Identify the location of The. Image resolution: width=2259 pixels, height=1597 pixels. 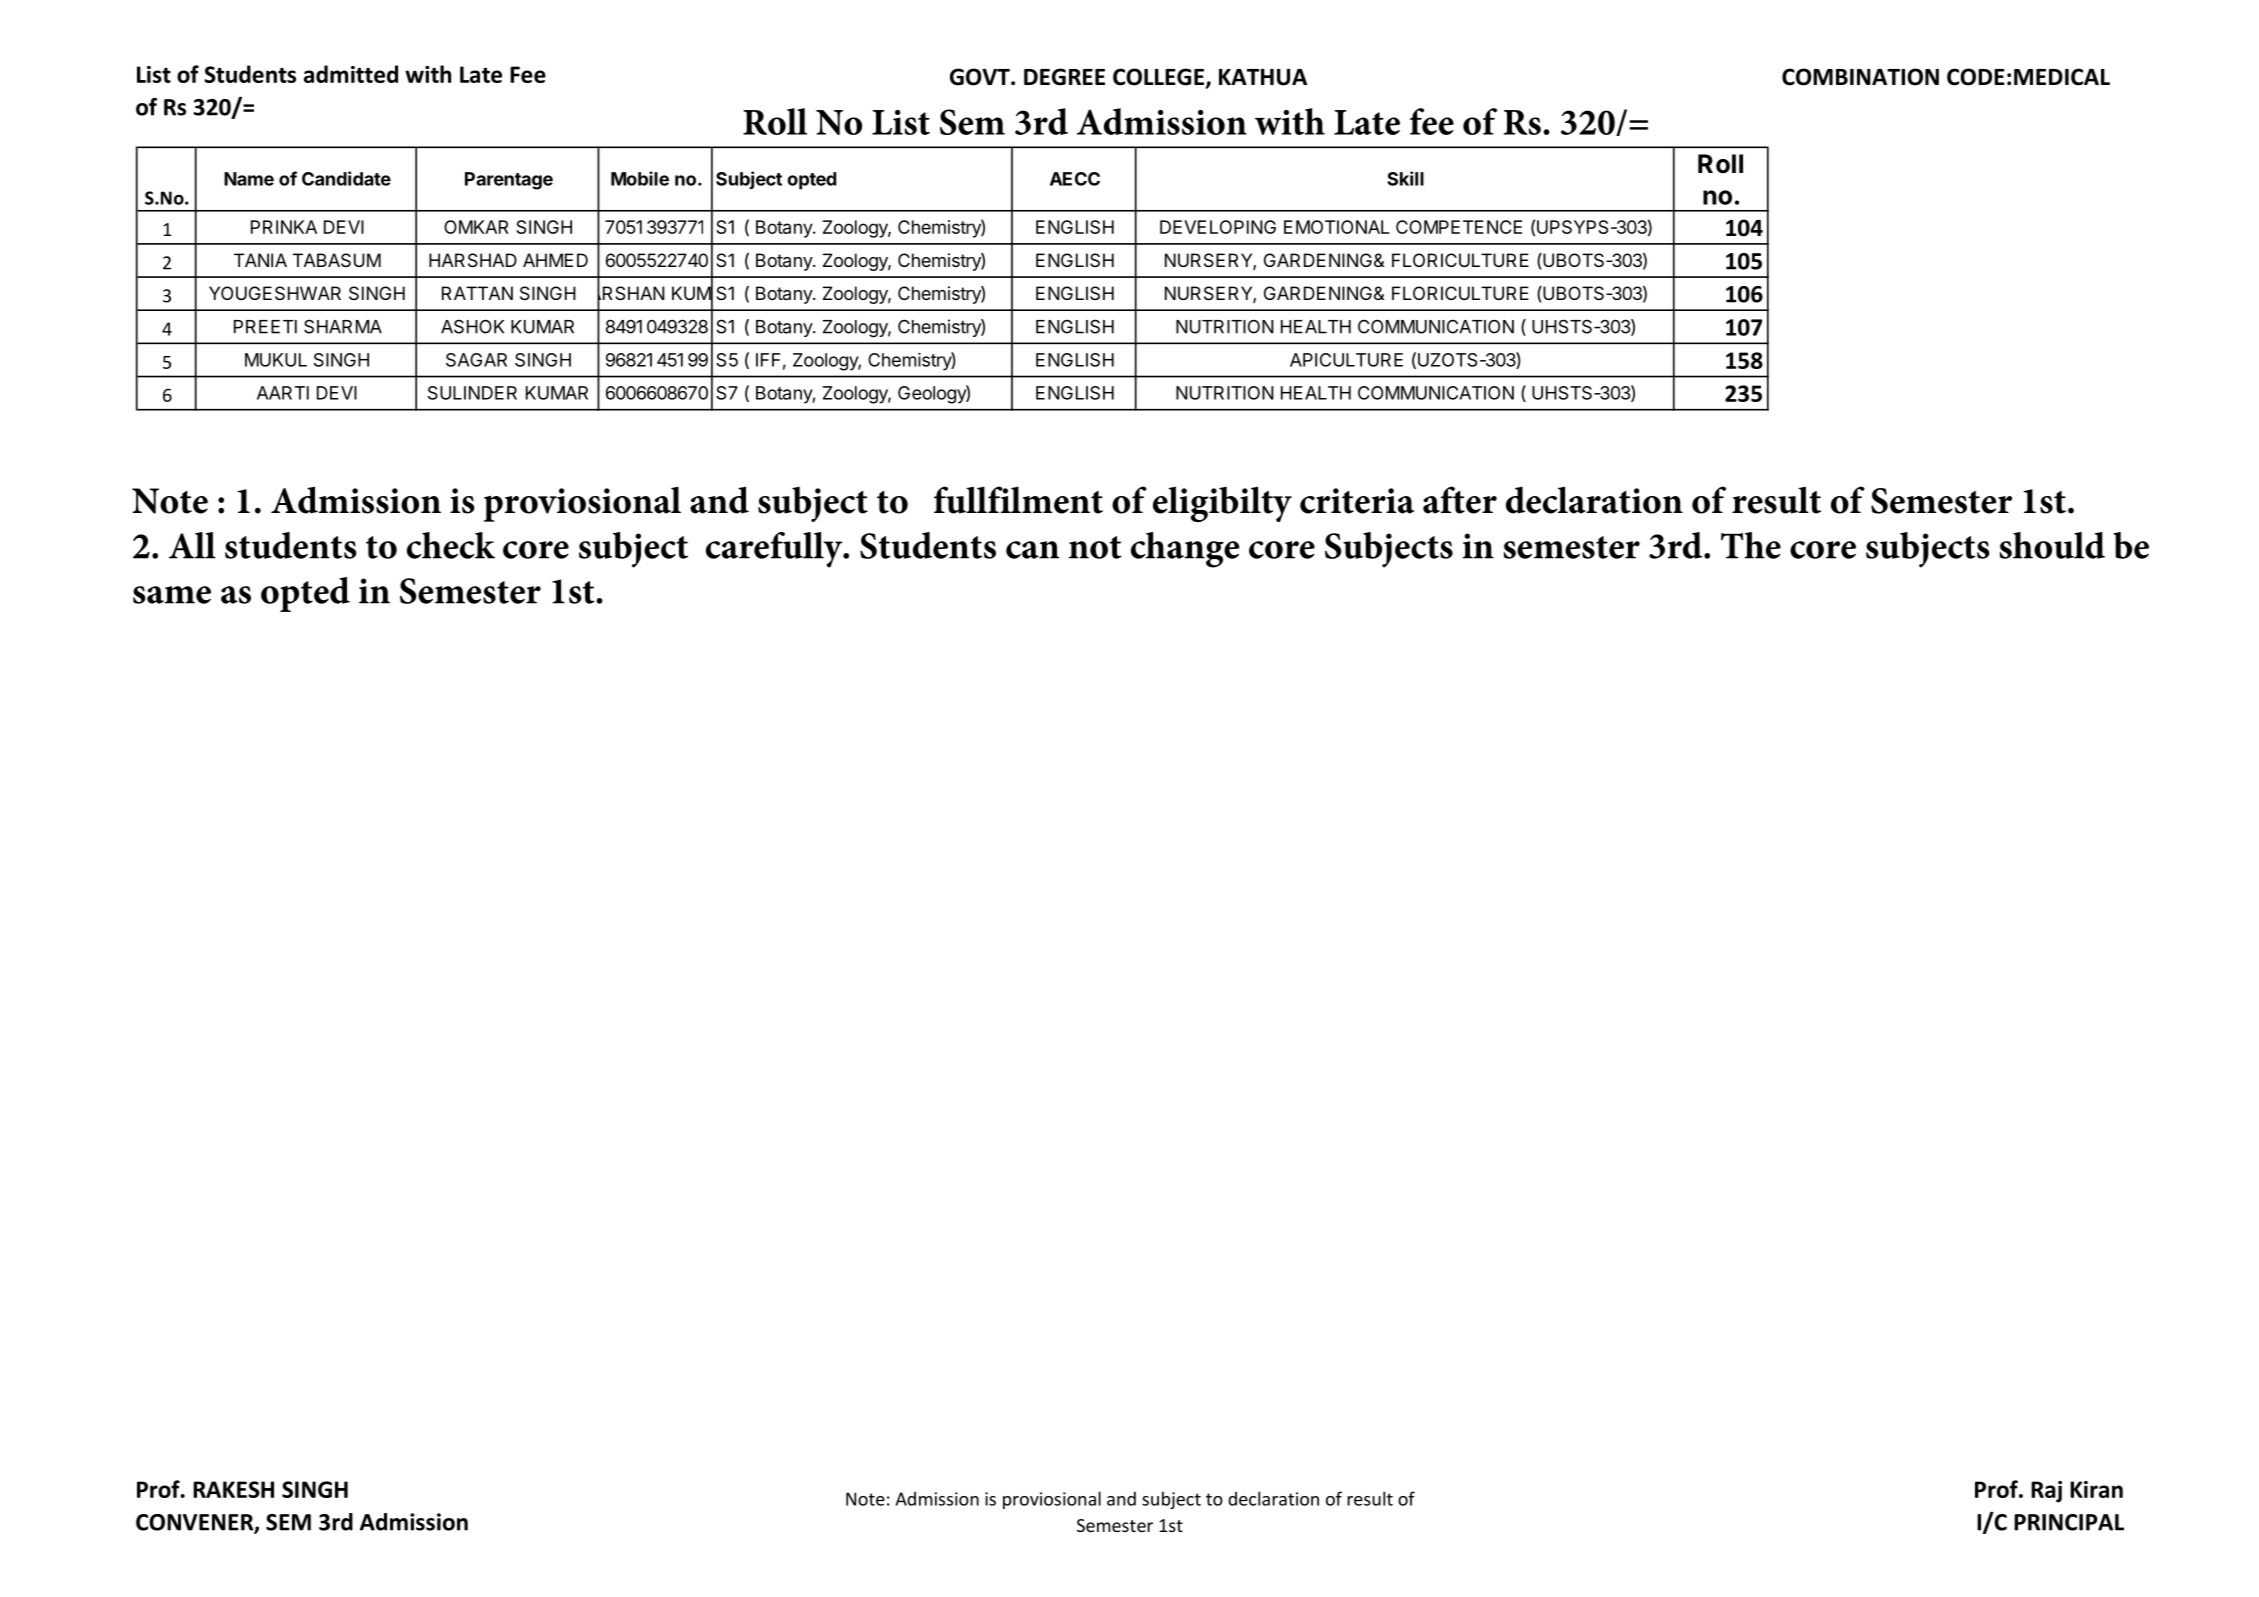
(1751, 545).
